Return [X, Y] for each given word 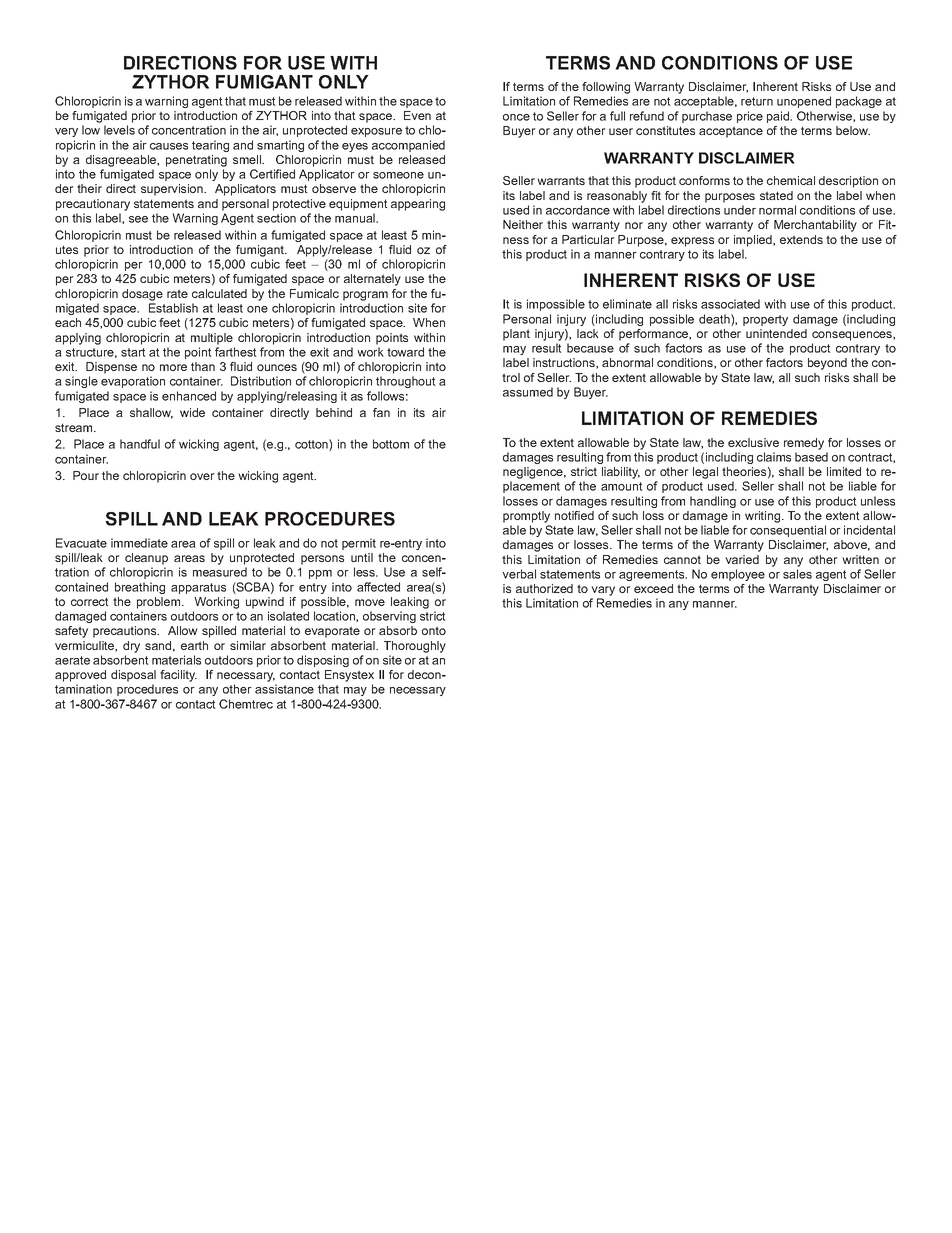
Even [417, 115]
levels [119, 130]
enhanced [189, 396]
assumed [528, 392]
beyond [827, 364]
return [757, 101]
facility [178, 676]
